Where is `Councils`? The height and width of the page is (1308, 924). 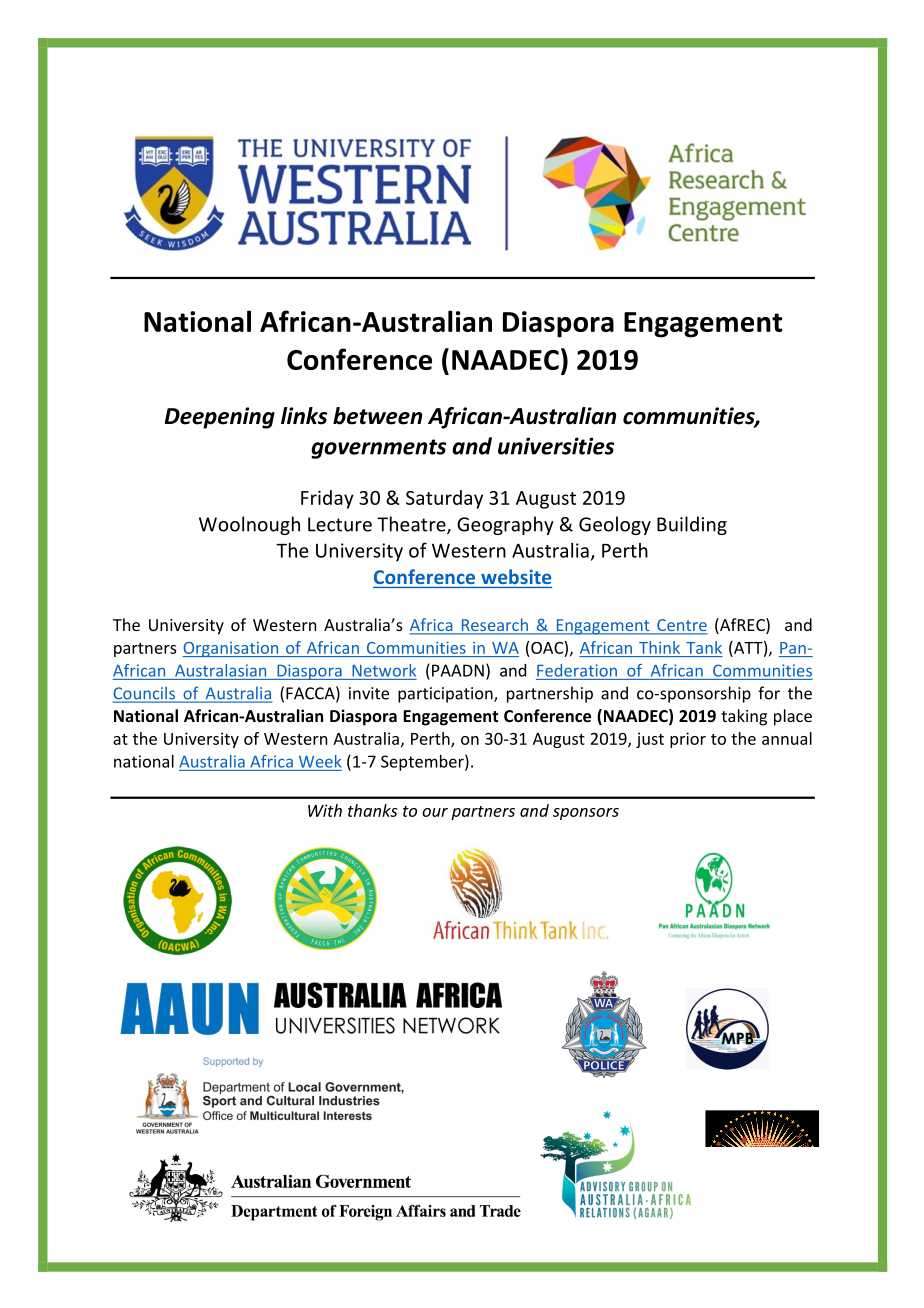 Councils is located at coordinates (145, 694).
